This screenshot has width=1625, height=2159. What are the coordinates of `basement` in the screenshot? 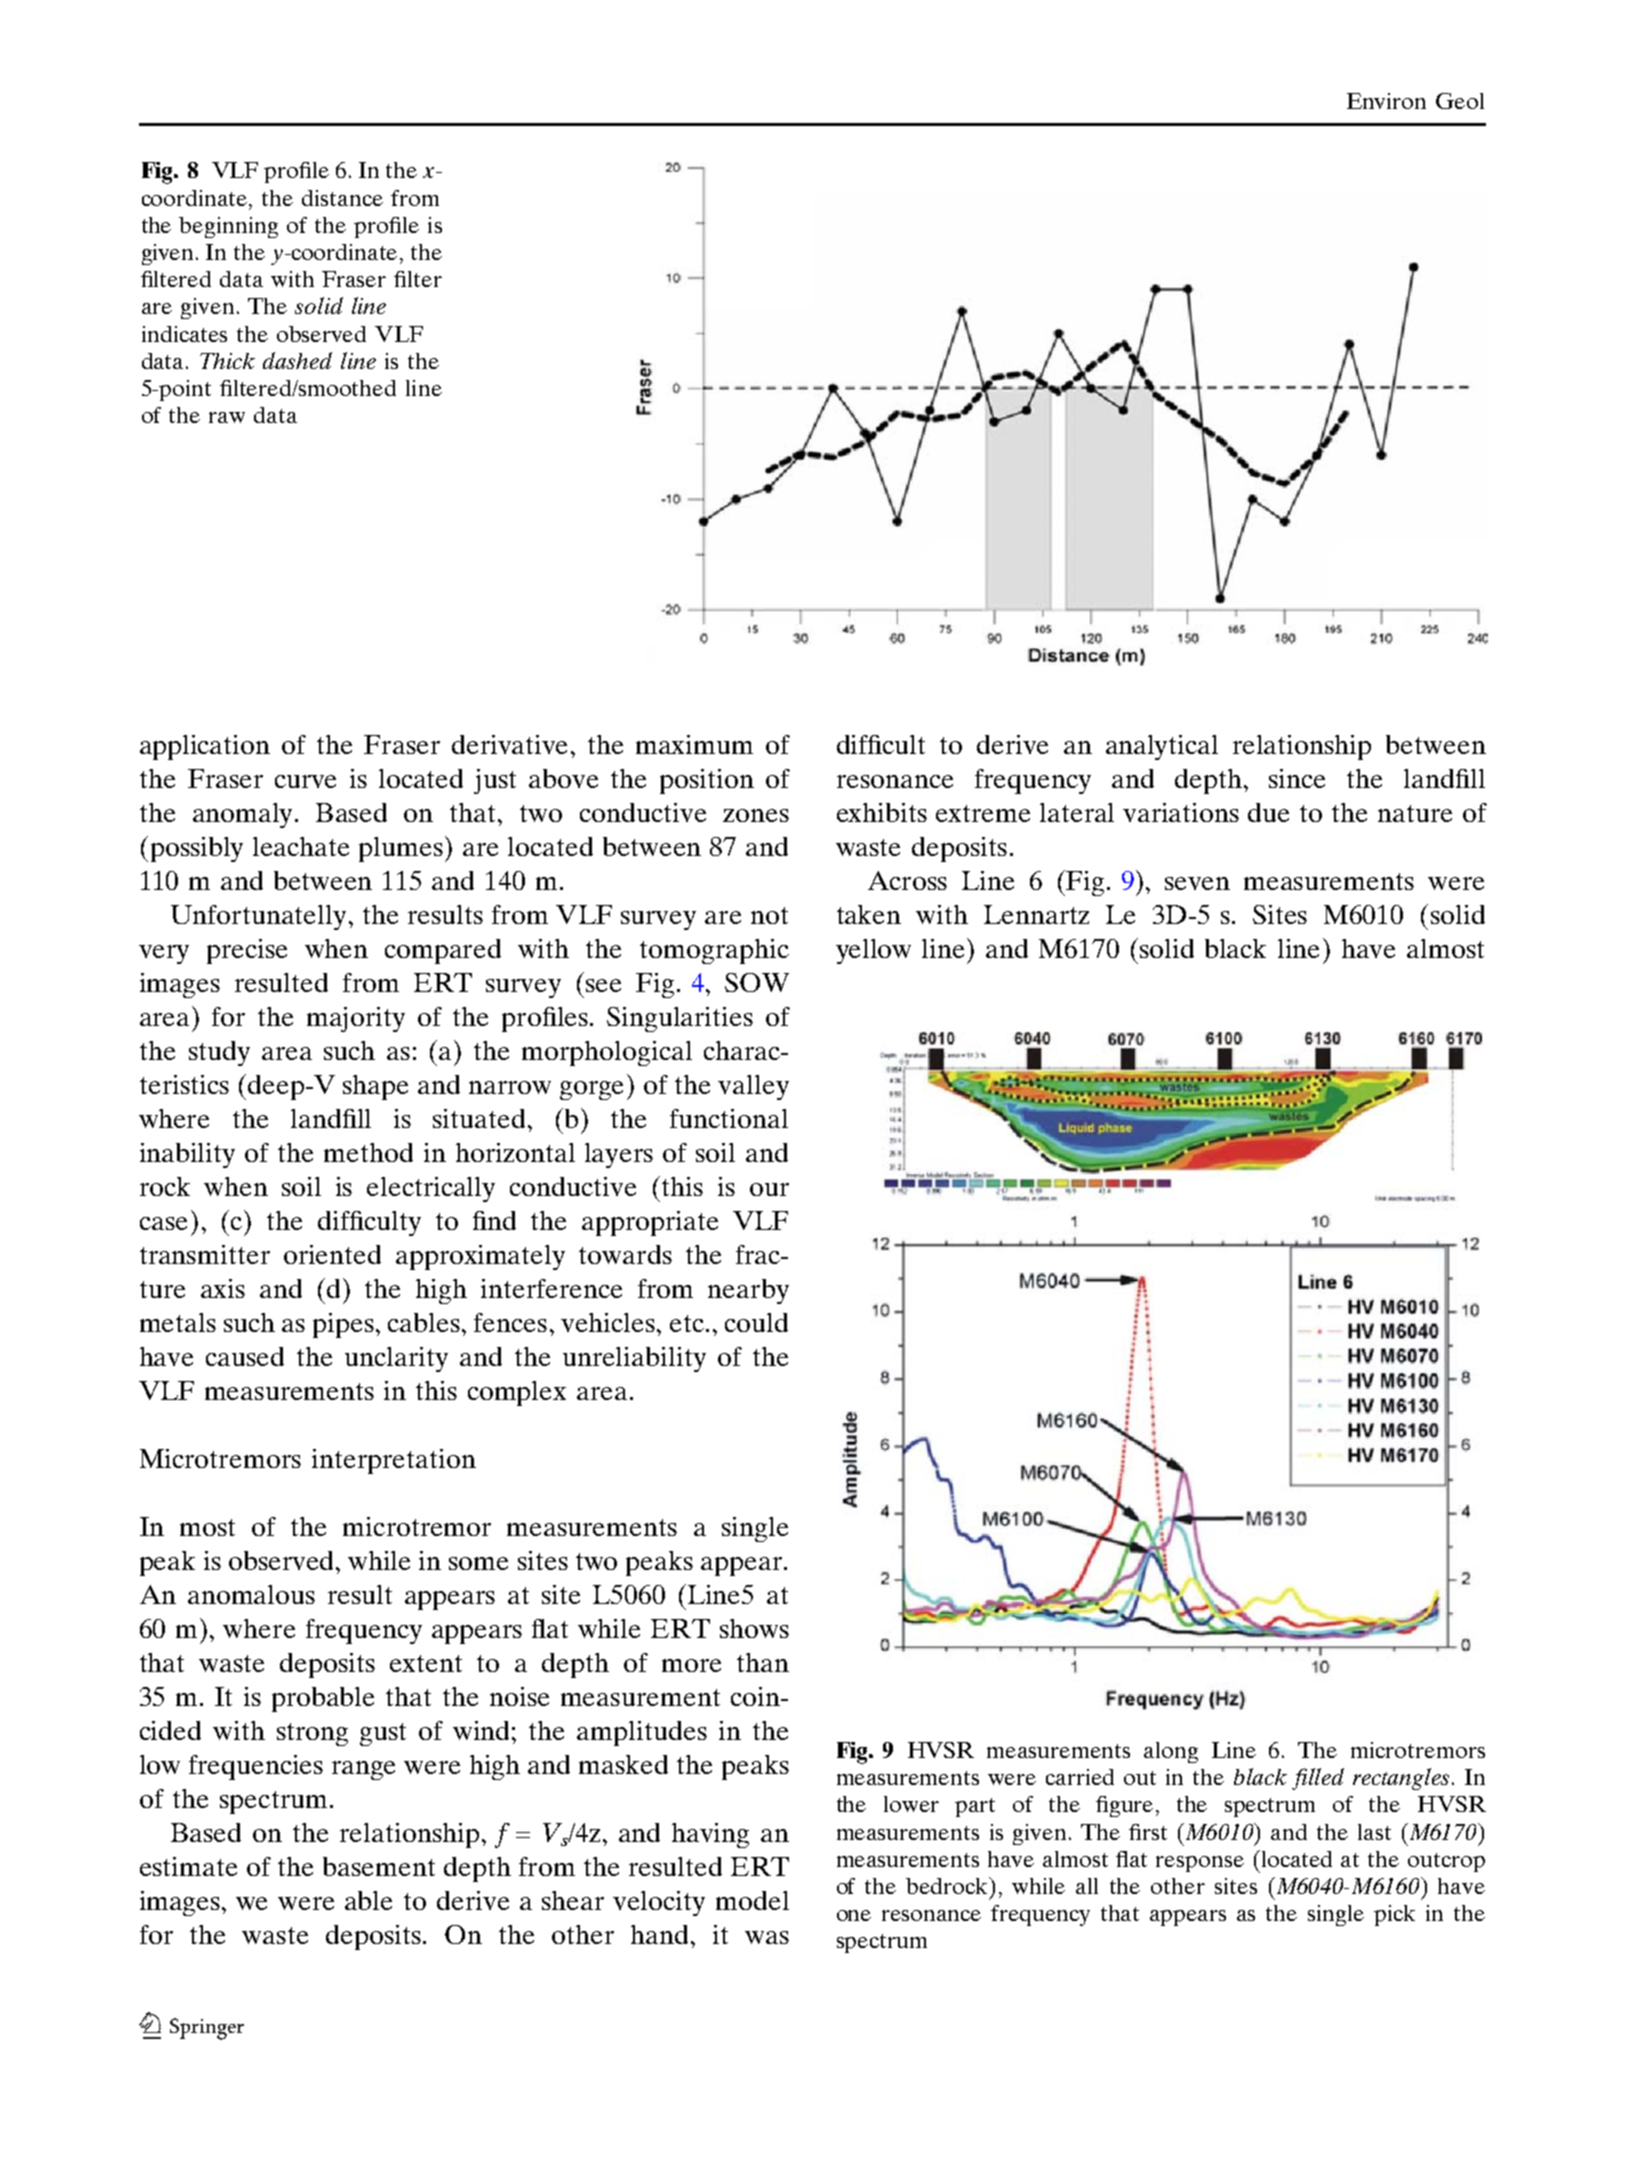 It's located at (379, 1866).
